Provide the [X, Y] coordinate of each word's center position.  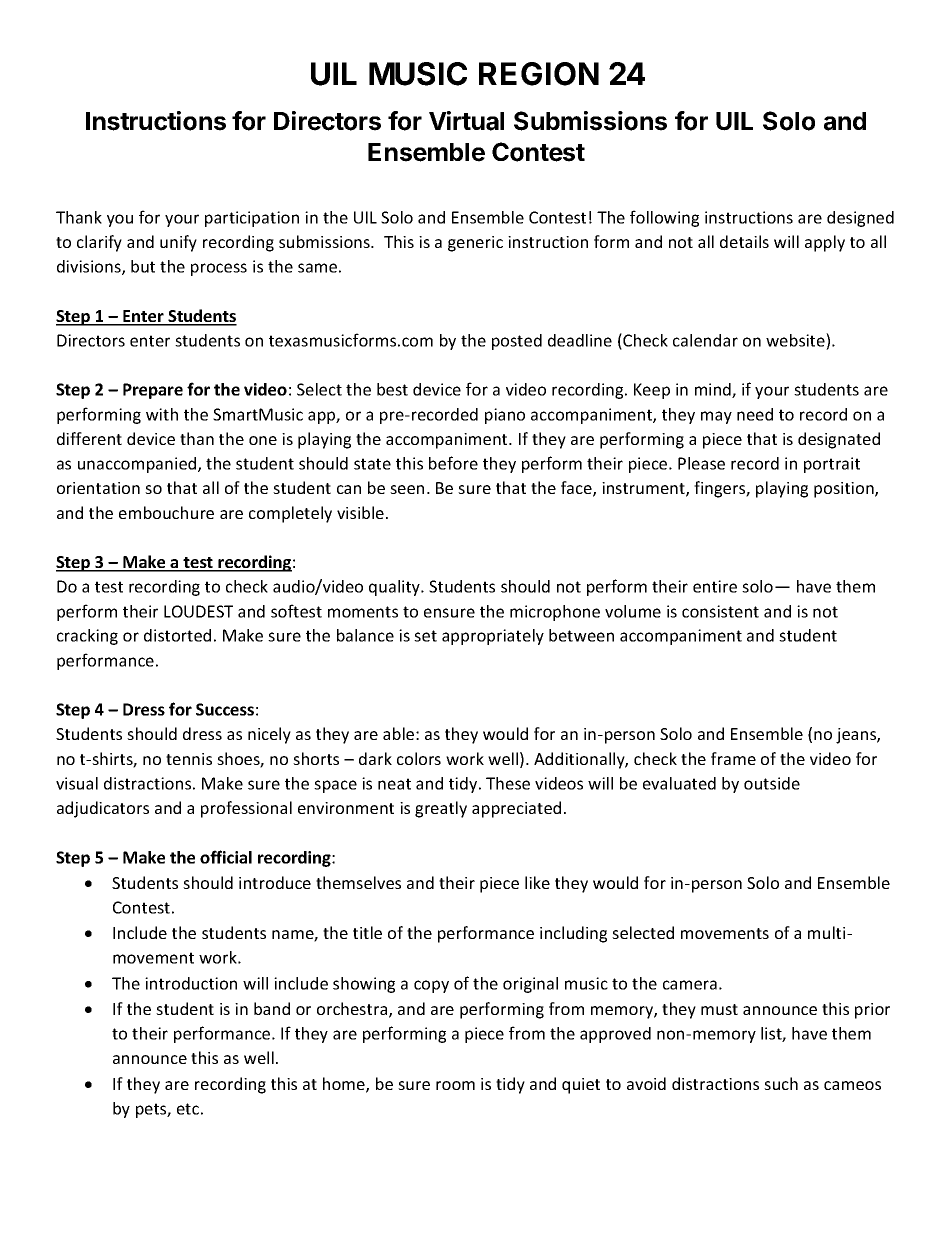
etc [188, 1109]
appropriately [493, 637]
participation [252, 219]
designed [860, 219]
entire [715, 586]
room [455, 1085]
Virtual [466, 121]
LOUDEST [198, 611]
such [781, 1083]
